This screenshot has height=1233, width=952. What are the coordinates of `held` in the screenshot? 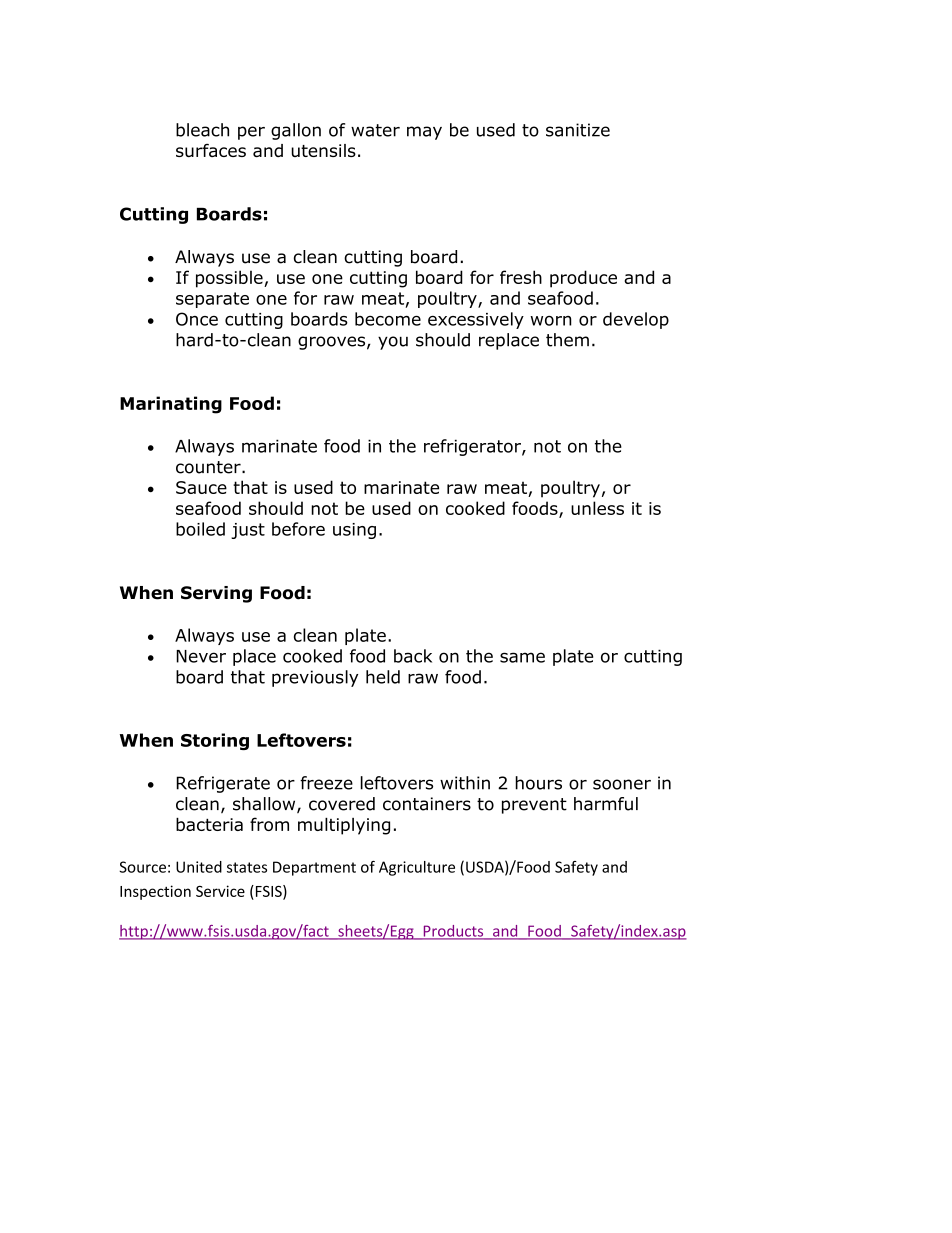 It's located at (383, 677).
